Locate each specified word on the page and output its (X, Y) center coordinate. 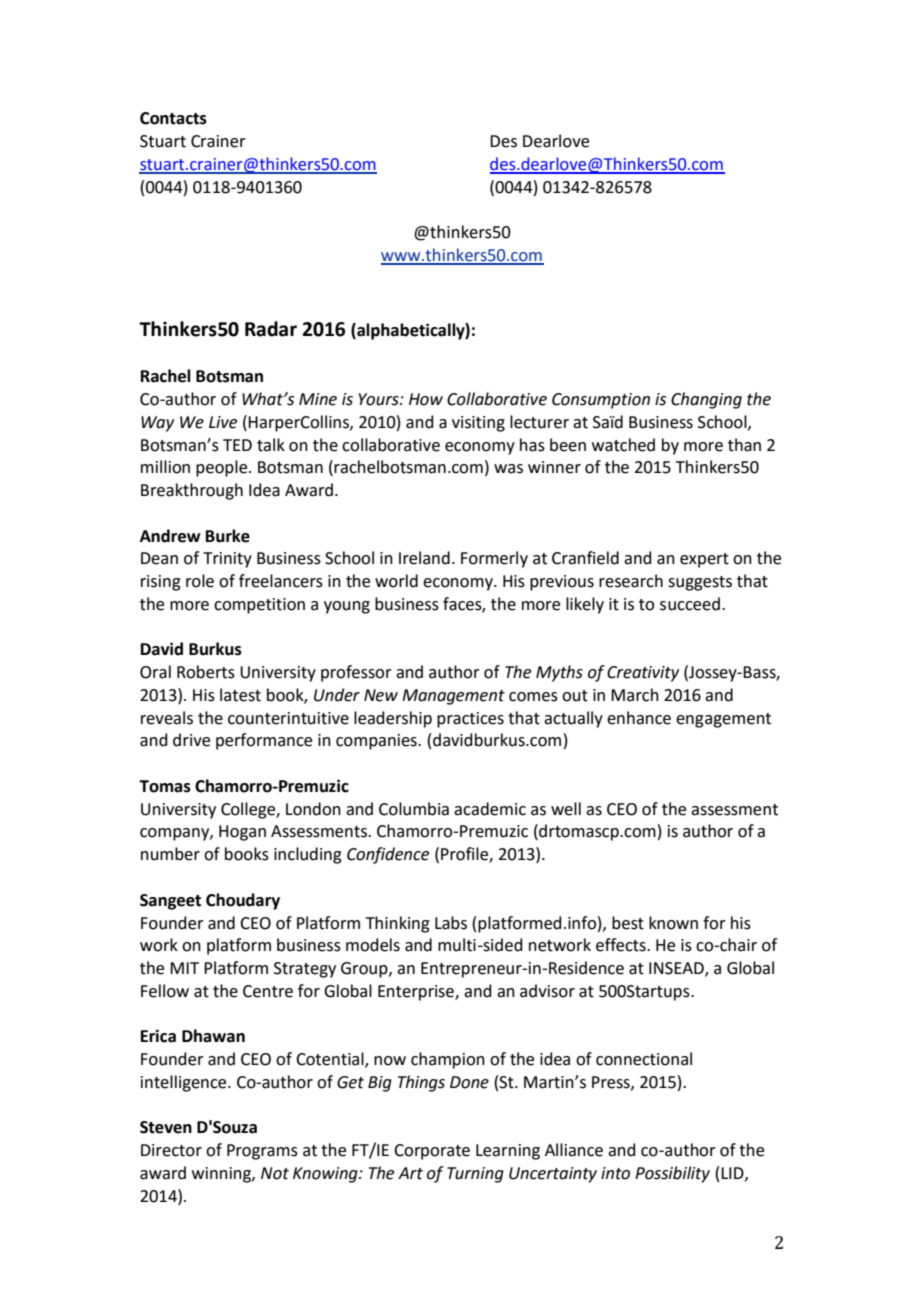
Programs (262, 1152)
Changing (706, 400)
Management (453, 697)
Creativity (643, 674)
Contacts (173, 118)
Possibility (672, 1174)
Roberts (206, 672)
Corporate (432, 1152)
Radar (271, 329)
